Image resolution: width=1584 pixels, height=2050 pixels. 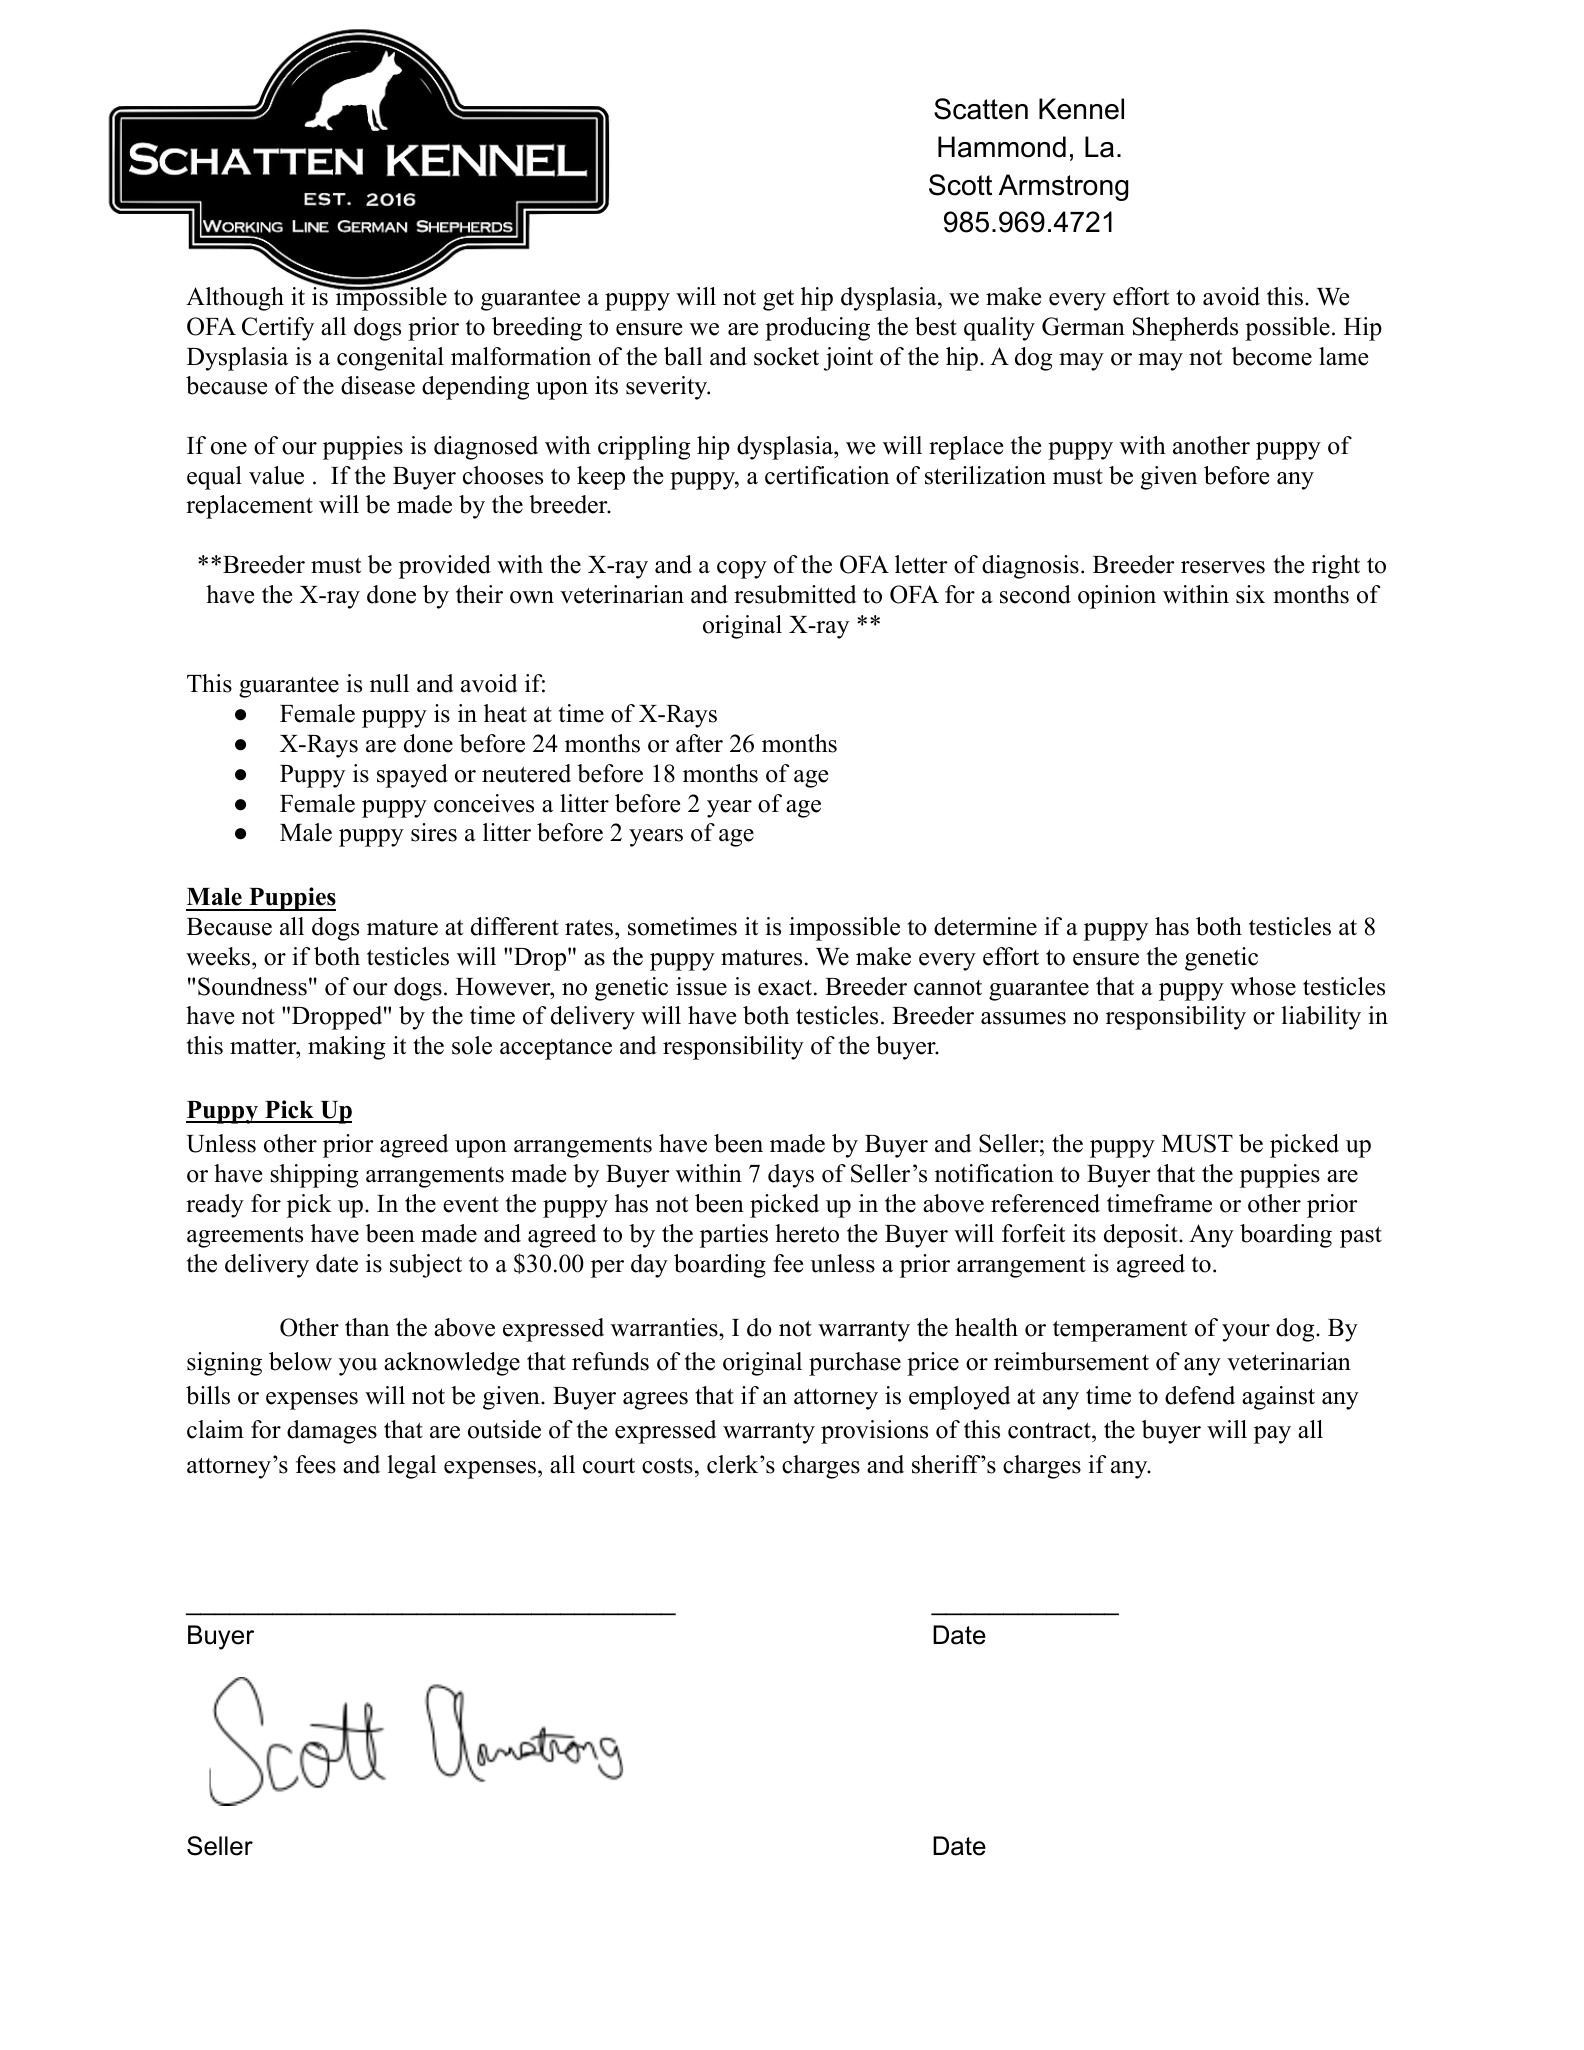 I want to click on Kennel, so click(x=1081, y=109).
